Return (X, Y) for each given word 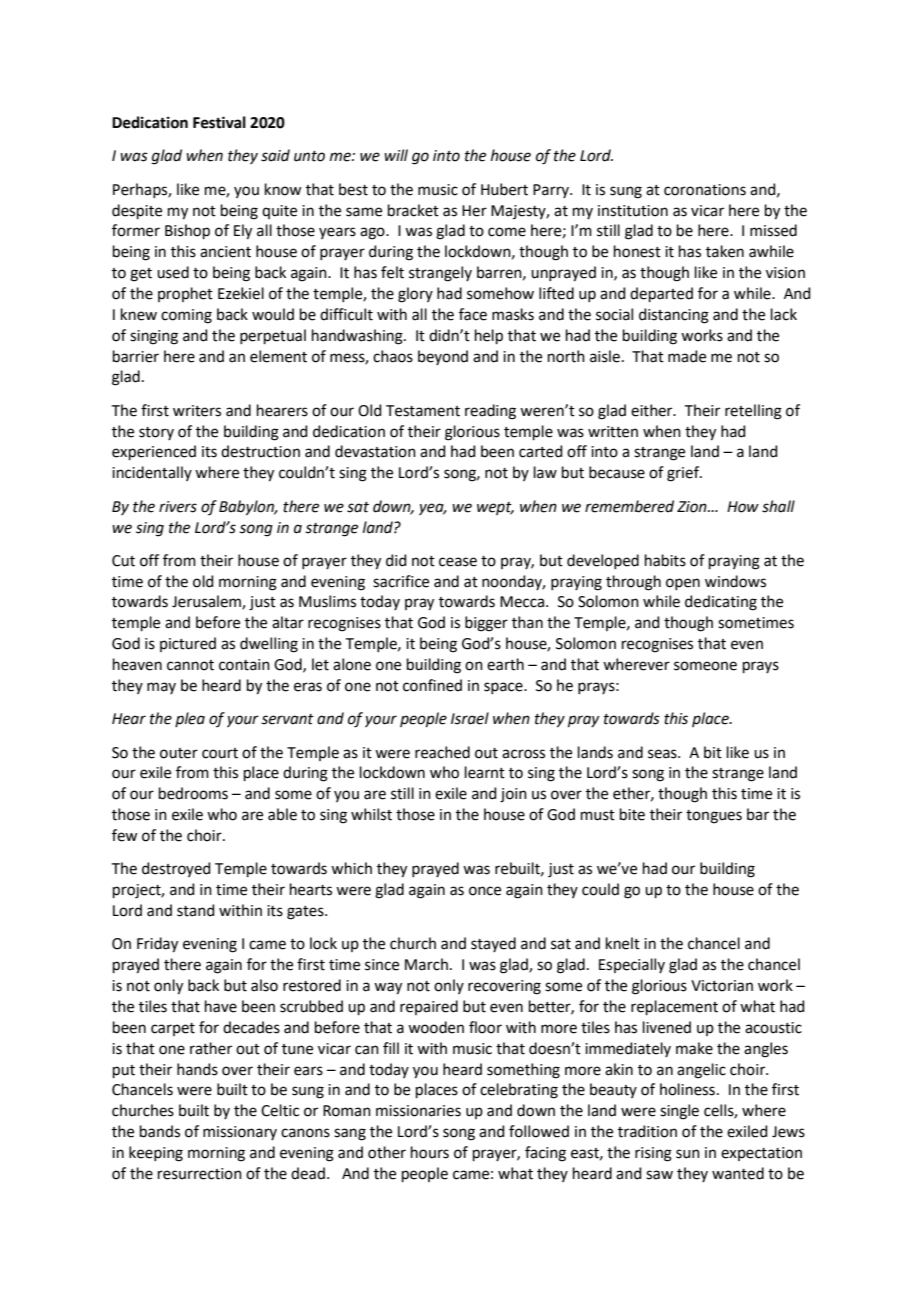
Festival (219, 122)
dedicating (721, 603)
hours (430, 1152)
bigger (486, 624)
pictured (188, 644)
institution (633, 211)
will (396, 155)
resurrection (200, 1174)
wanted (738, 1173)
